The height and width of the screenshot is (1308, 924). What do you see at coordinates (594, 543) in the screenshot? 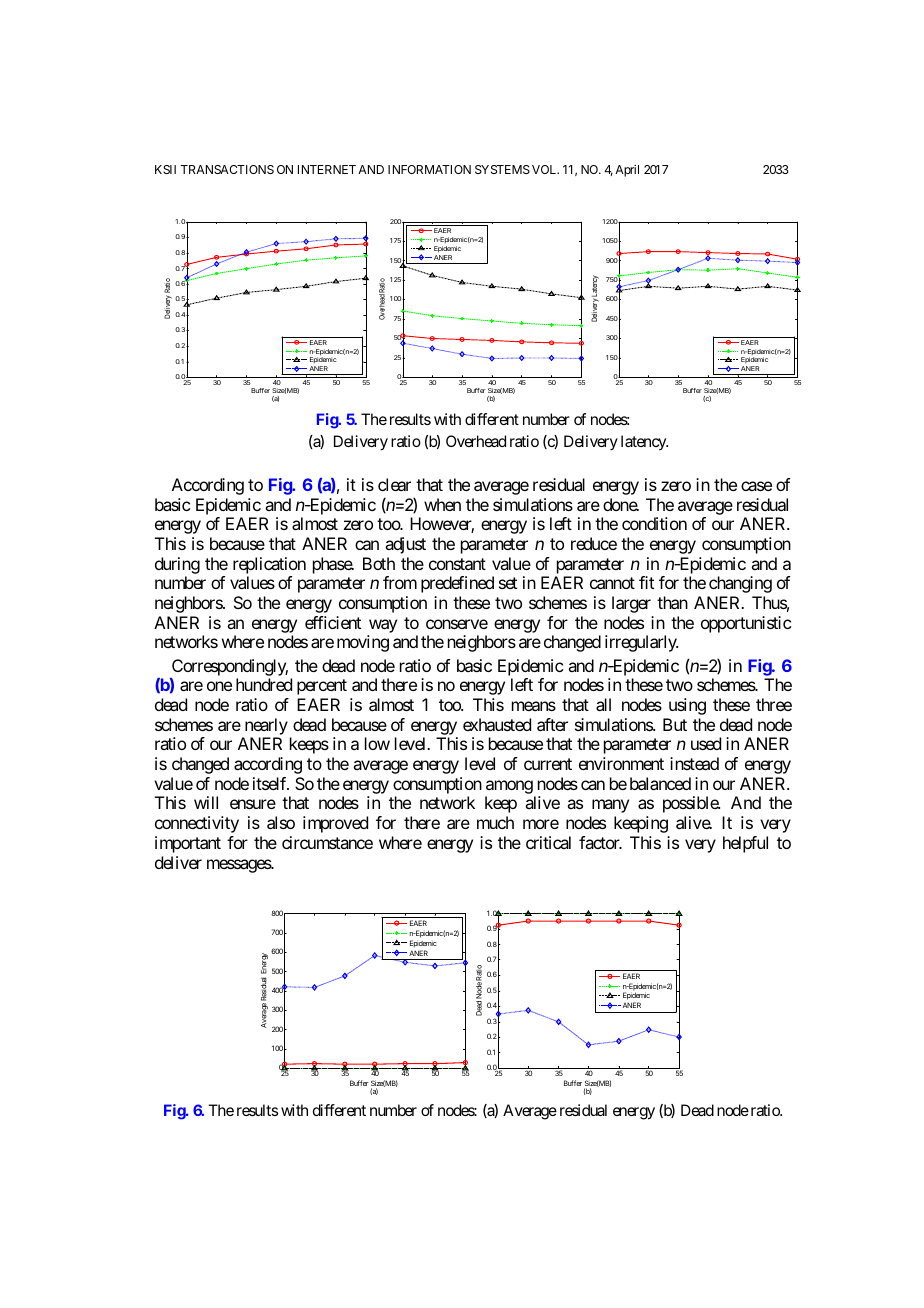
I see `reduce` at bounding box center [594, 543].
